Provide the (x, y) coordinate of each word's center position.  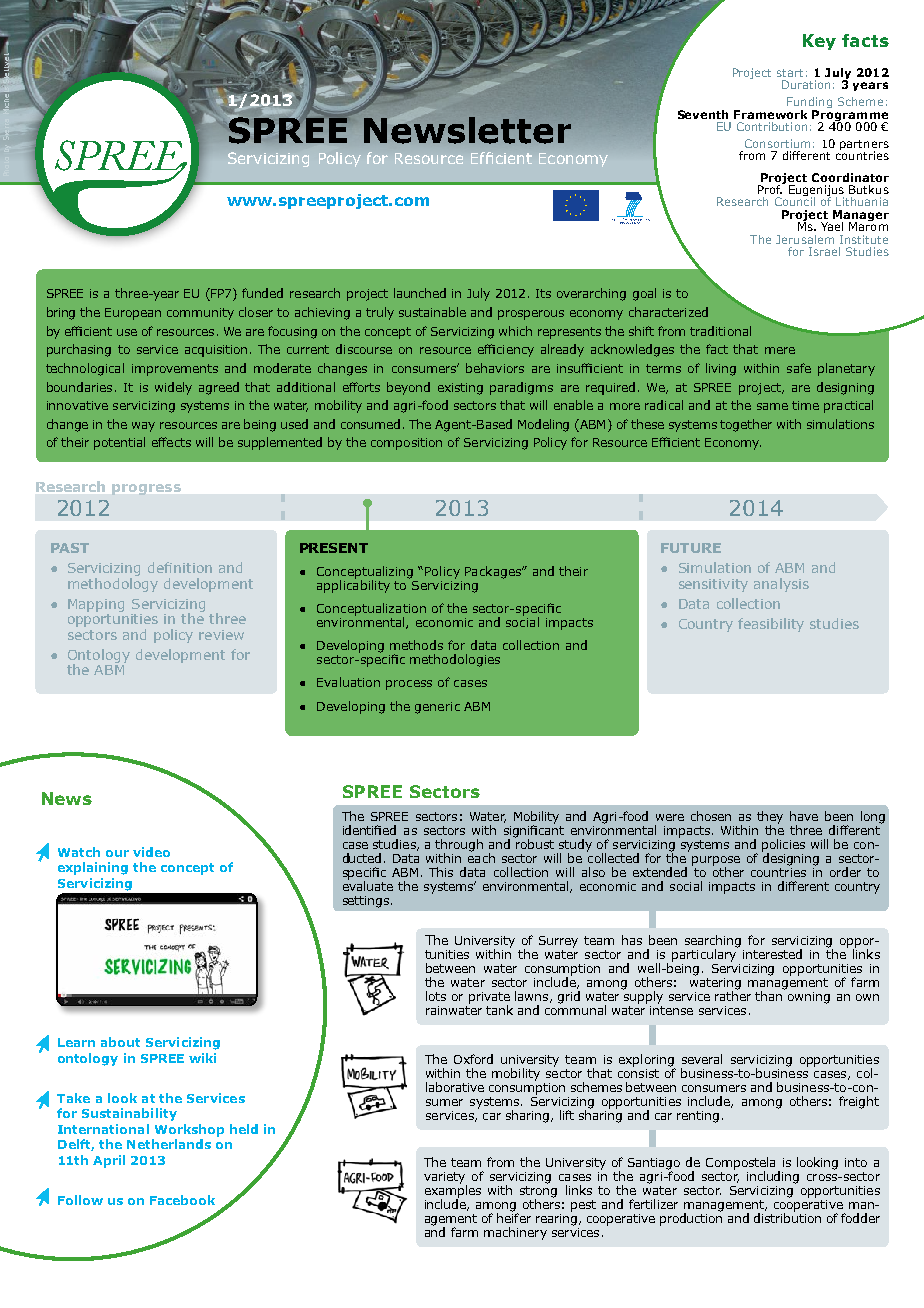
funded (262, 293)
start (790, 73)
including (773, 1177)
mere (780, 350)
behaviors (495, 368)
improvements (175, 370)
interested (772, 954)
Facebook (182, 1200)
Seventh (703, 114)
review (221, 635)
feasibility (771, 625)
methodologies (455, 660)
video (151, 852)
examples (453, 1191)
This (441, 872)
